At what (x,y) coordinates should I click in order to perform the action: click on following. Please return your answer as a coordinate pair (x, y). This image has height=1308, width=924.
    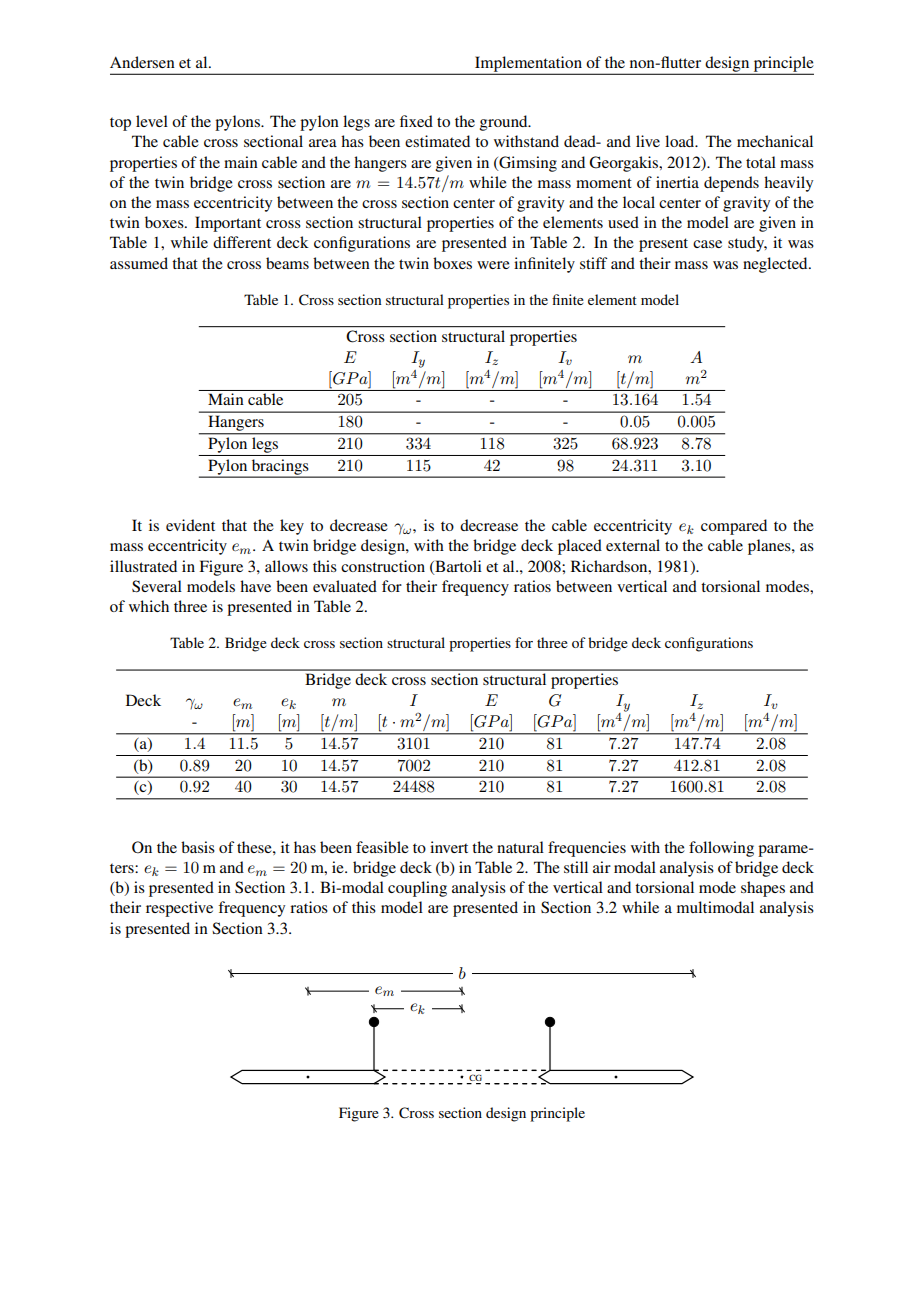
    Looking at the image, I should click on (721, 849).
